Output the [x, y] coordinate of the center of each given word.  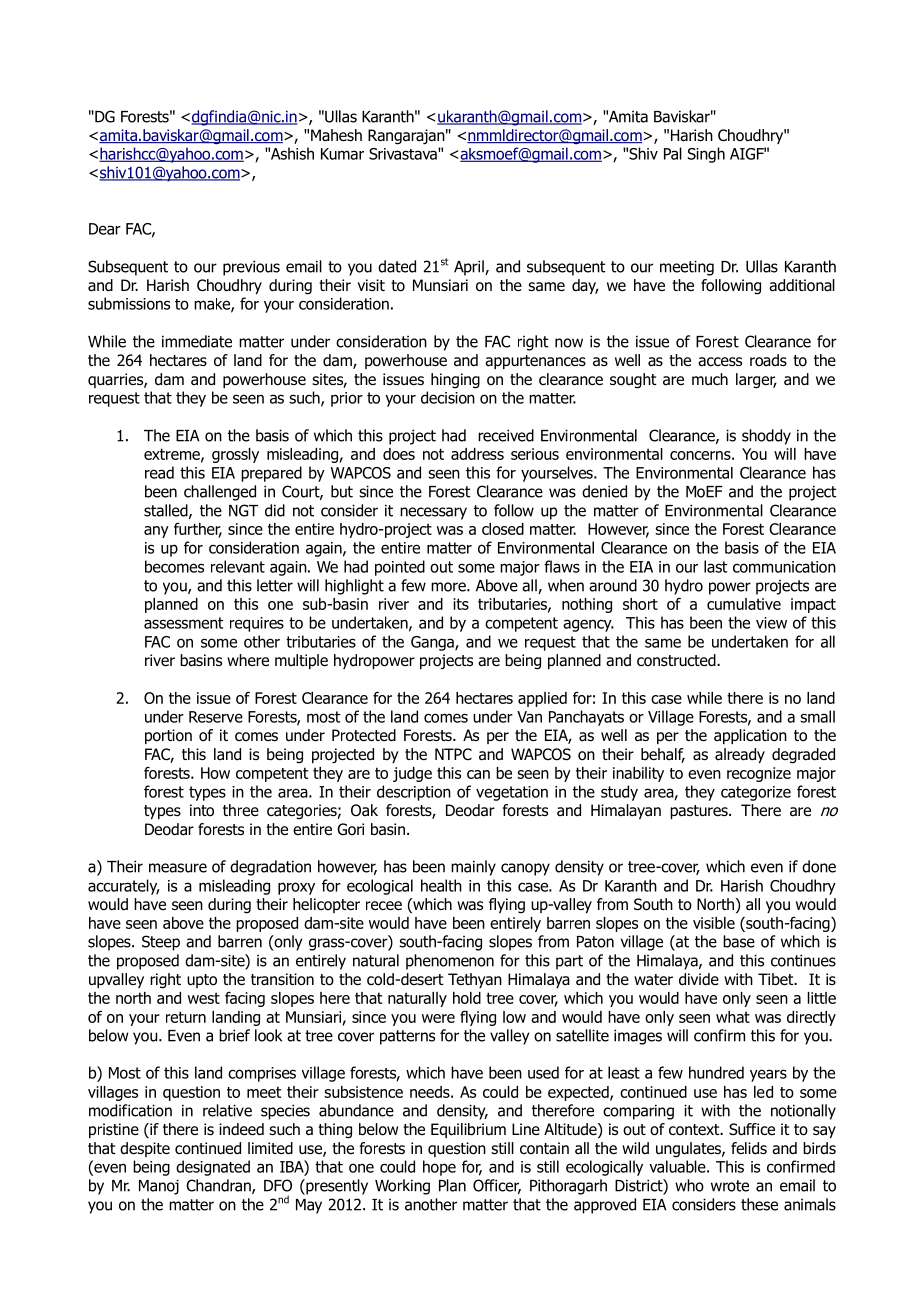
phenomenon [450, 962]
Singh [706, 155]
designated [213, 1168]
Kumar [342, 154]
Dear [105, 229]
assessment [184, 623]
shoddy [766, 437]
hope [439, 1168]
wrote [730, 1186]
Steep [161, 943]
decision [448, 397]
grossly [235, 455]
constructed [677, 660]
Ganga [433, 643]
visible [714, 923]
